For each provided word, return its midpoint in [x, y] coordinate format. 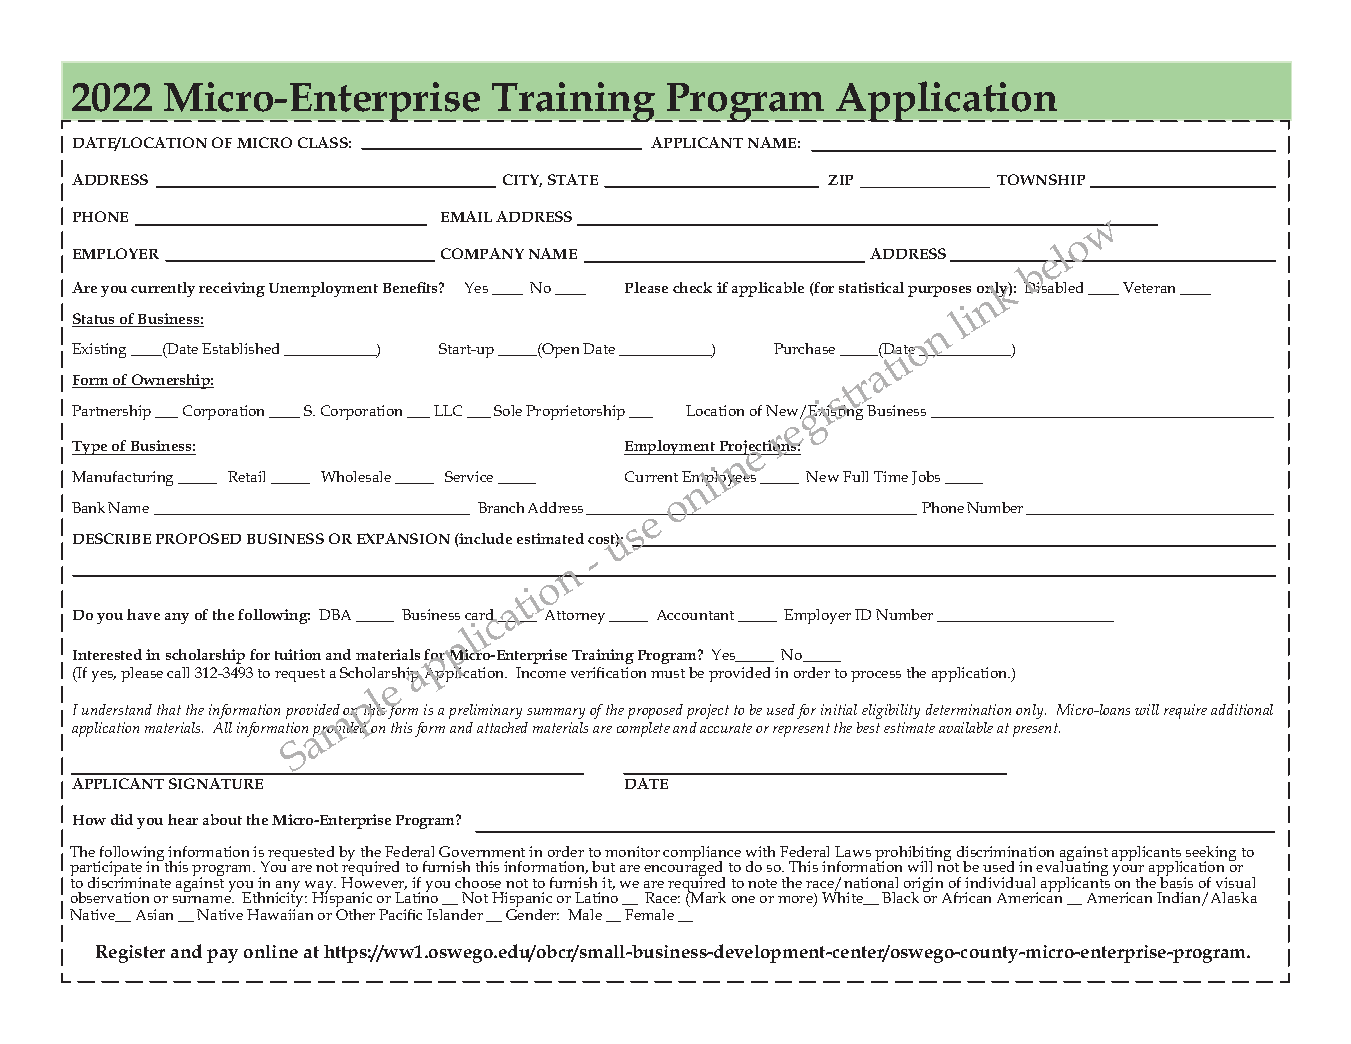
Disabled [1053, 287]
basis [1175, 881]
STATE [573, 179]
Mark [707, 897]
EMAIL [466, 216]
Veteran [1149, 287]
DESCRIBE [112, 538]
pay [222, 956]
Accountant [695, 615]
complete [643, 729]
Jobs [926, 478]
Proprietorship [575, 412]
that [169, 709]
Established [240, 348]
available [966, 727]
